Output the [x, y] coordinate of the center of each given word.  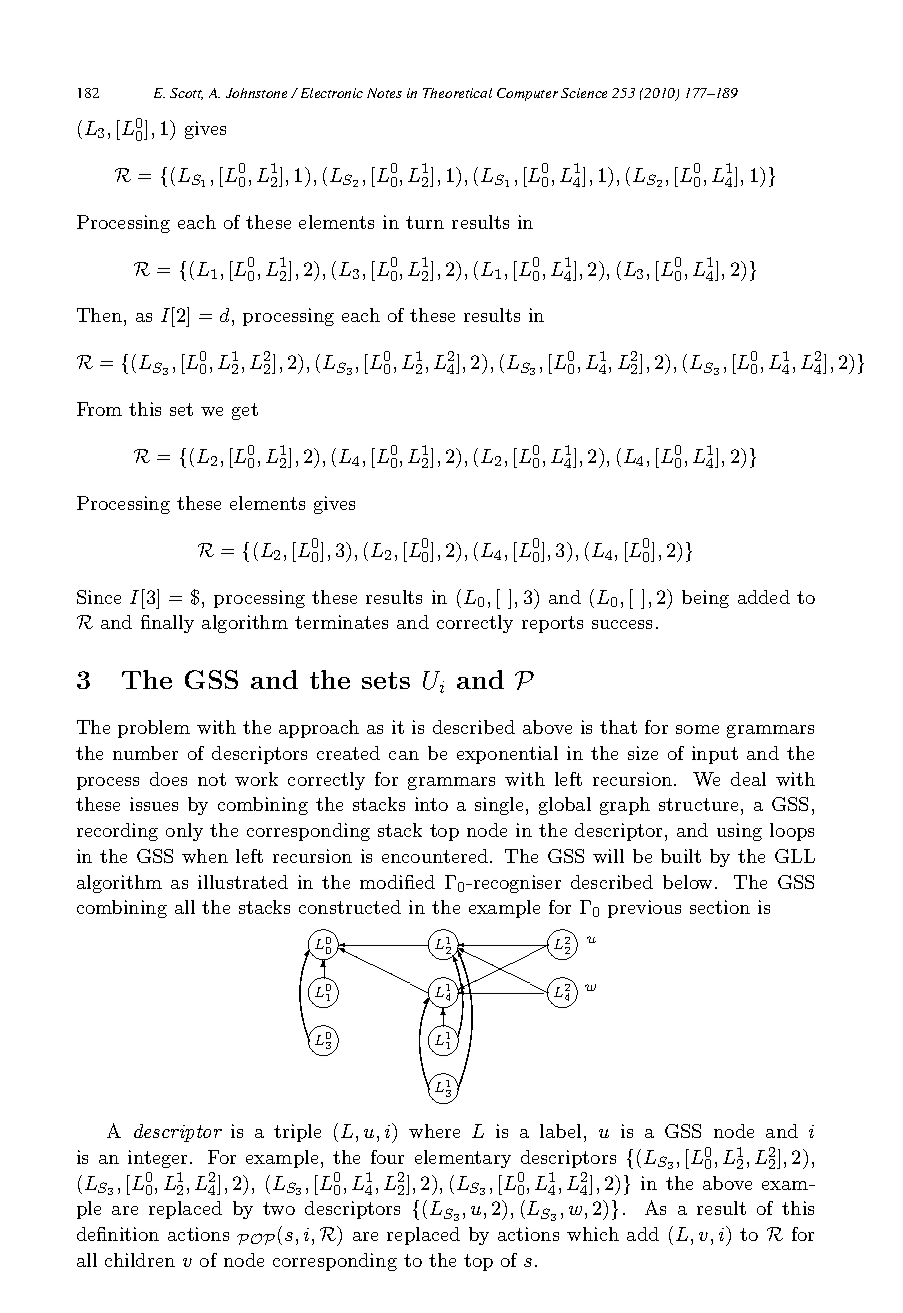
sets [386, 680]
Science [584, 93]
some [697, 729]
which [593, 1234]
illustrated [243, 882]
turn [425, 222]
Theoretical [457, 93]
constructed [350, 907]
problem [154, 729]
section [720, 907]
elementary [463, 1159]
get [245, 411]
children [140, 1260]
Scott [186, 94]
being [705, 599]
